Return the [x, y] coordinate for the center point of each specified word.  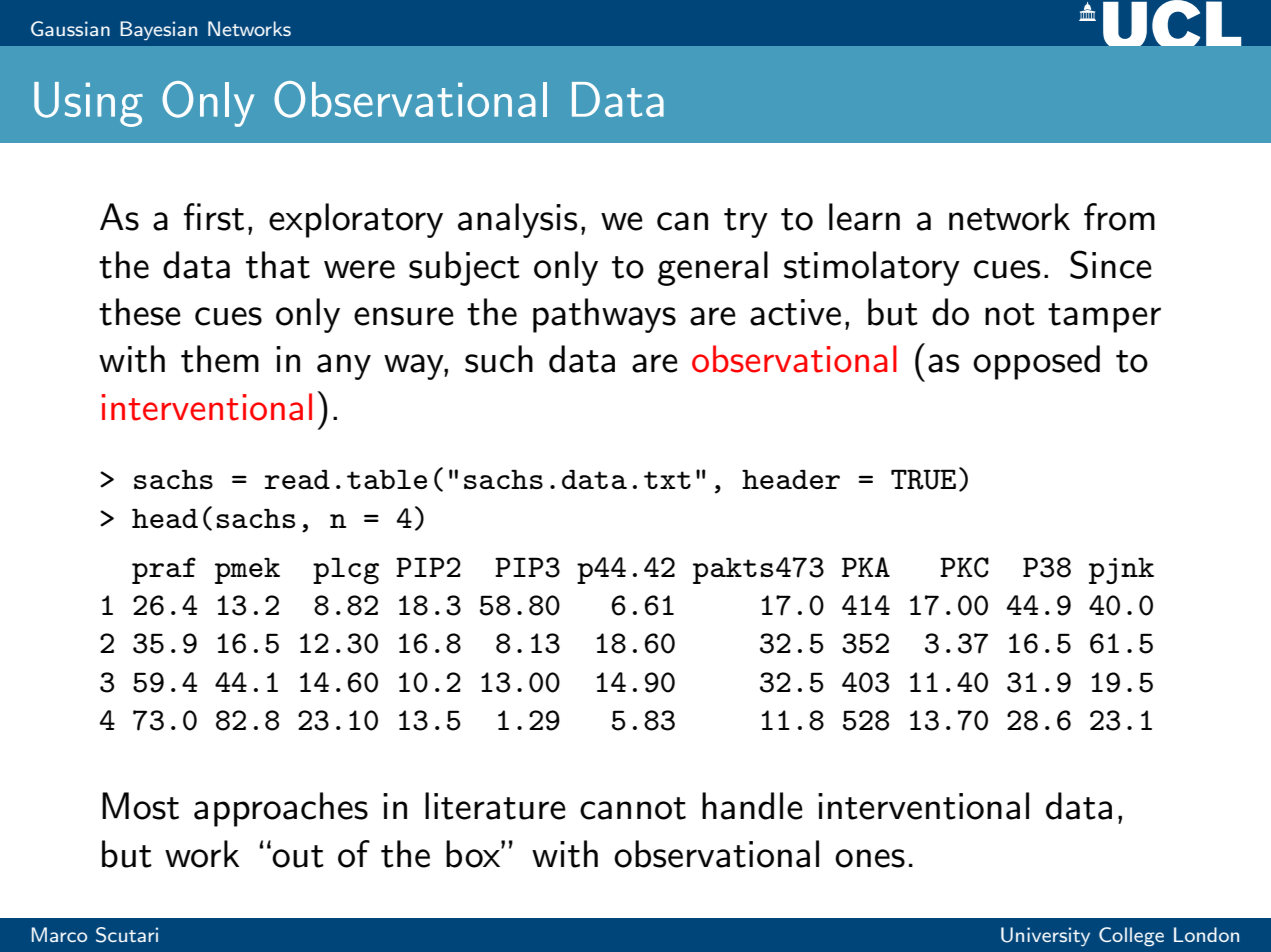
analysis [517, 220]
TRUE [923, 479]
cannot [633, 808]
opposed [1036, 362]
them [220, 359]
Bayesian [158, 31]
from [1119, 217]
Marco [59, 934]
